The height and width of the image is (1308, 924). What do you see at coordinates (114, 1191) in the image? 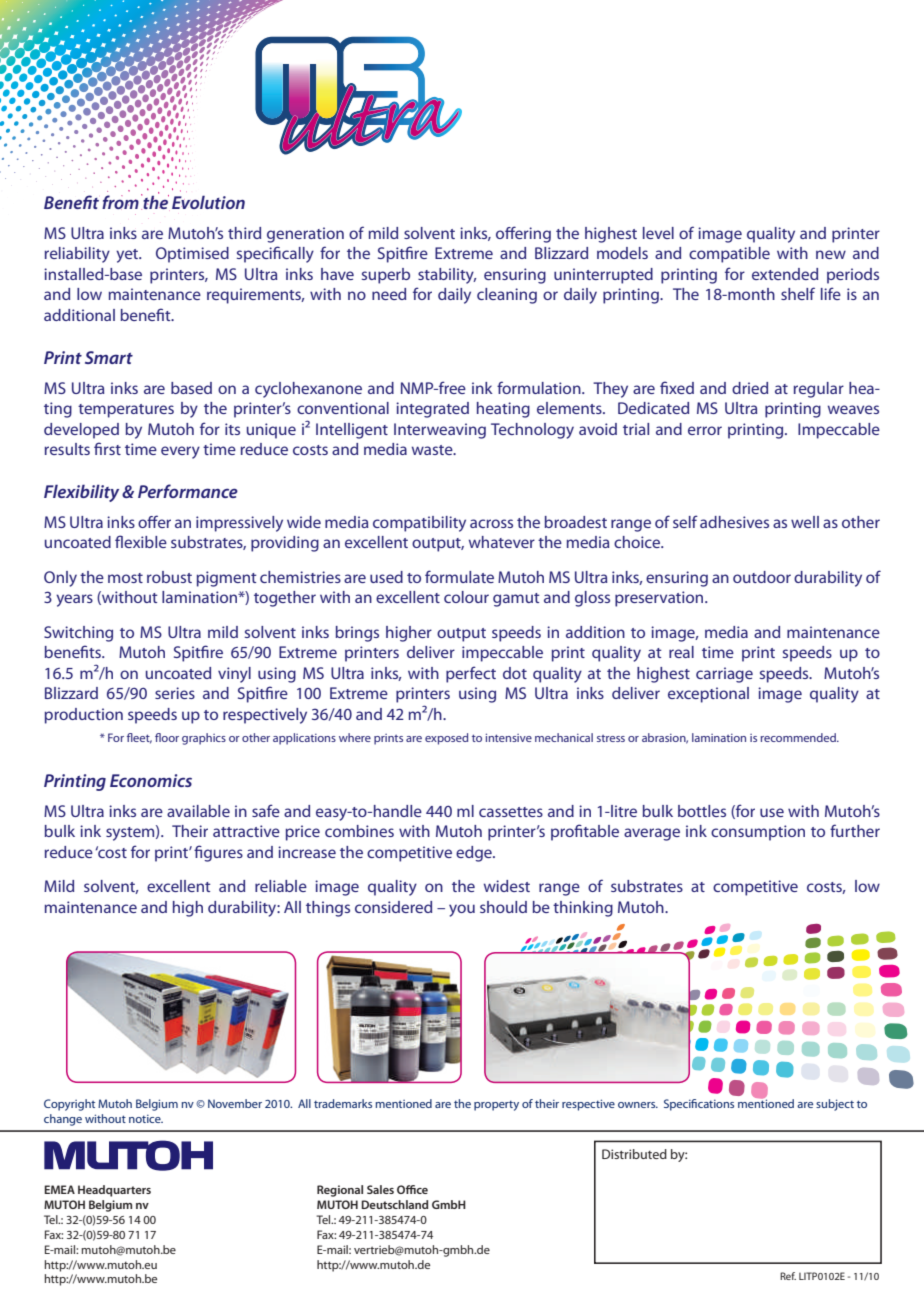
I see `Headquarters` at bounding box center [114, 1191].
